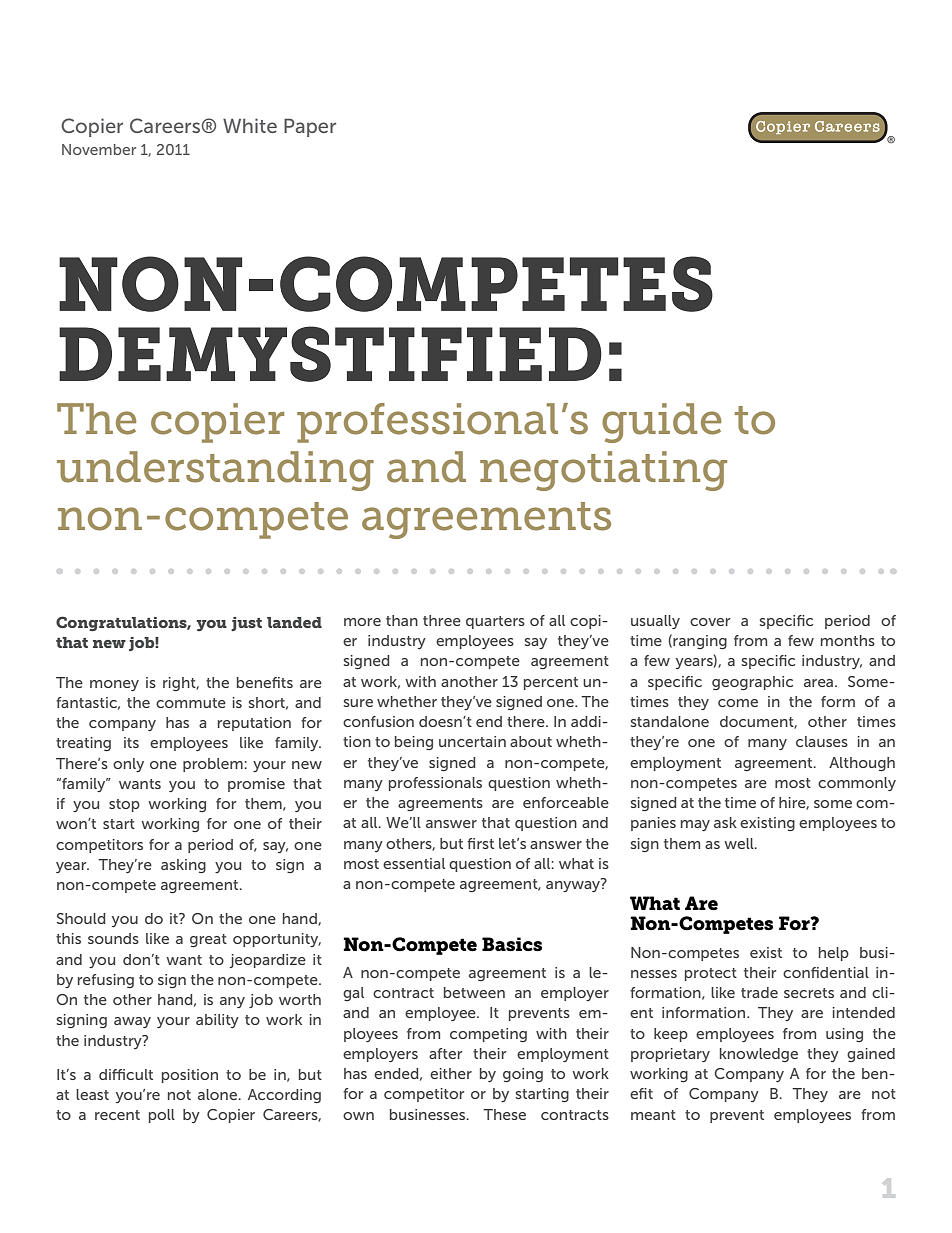  Describe the element at coordinates (246, 624) in the screenshot. I see `just` at that location.
